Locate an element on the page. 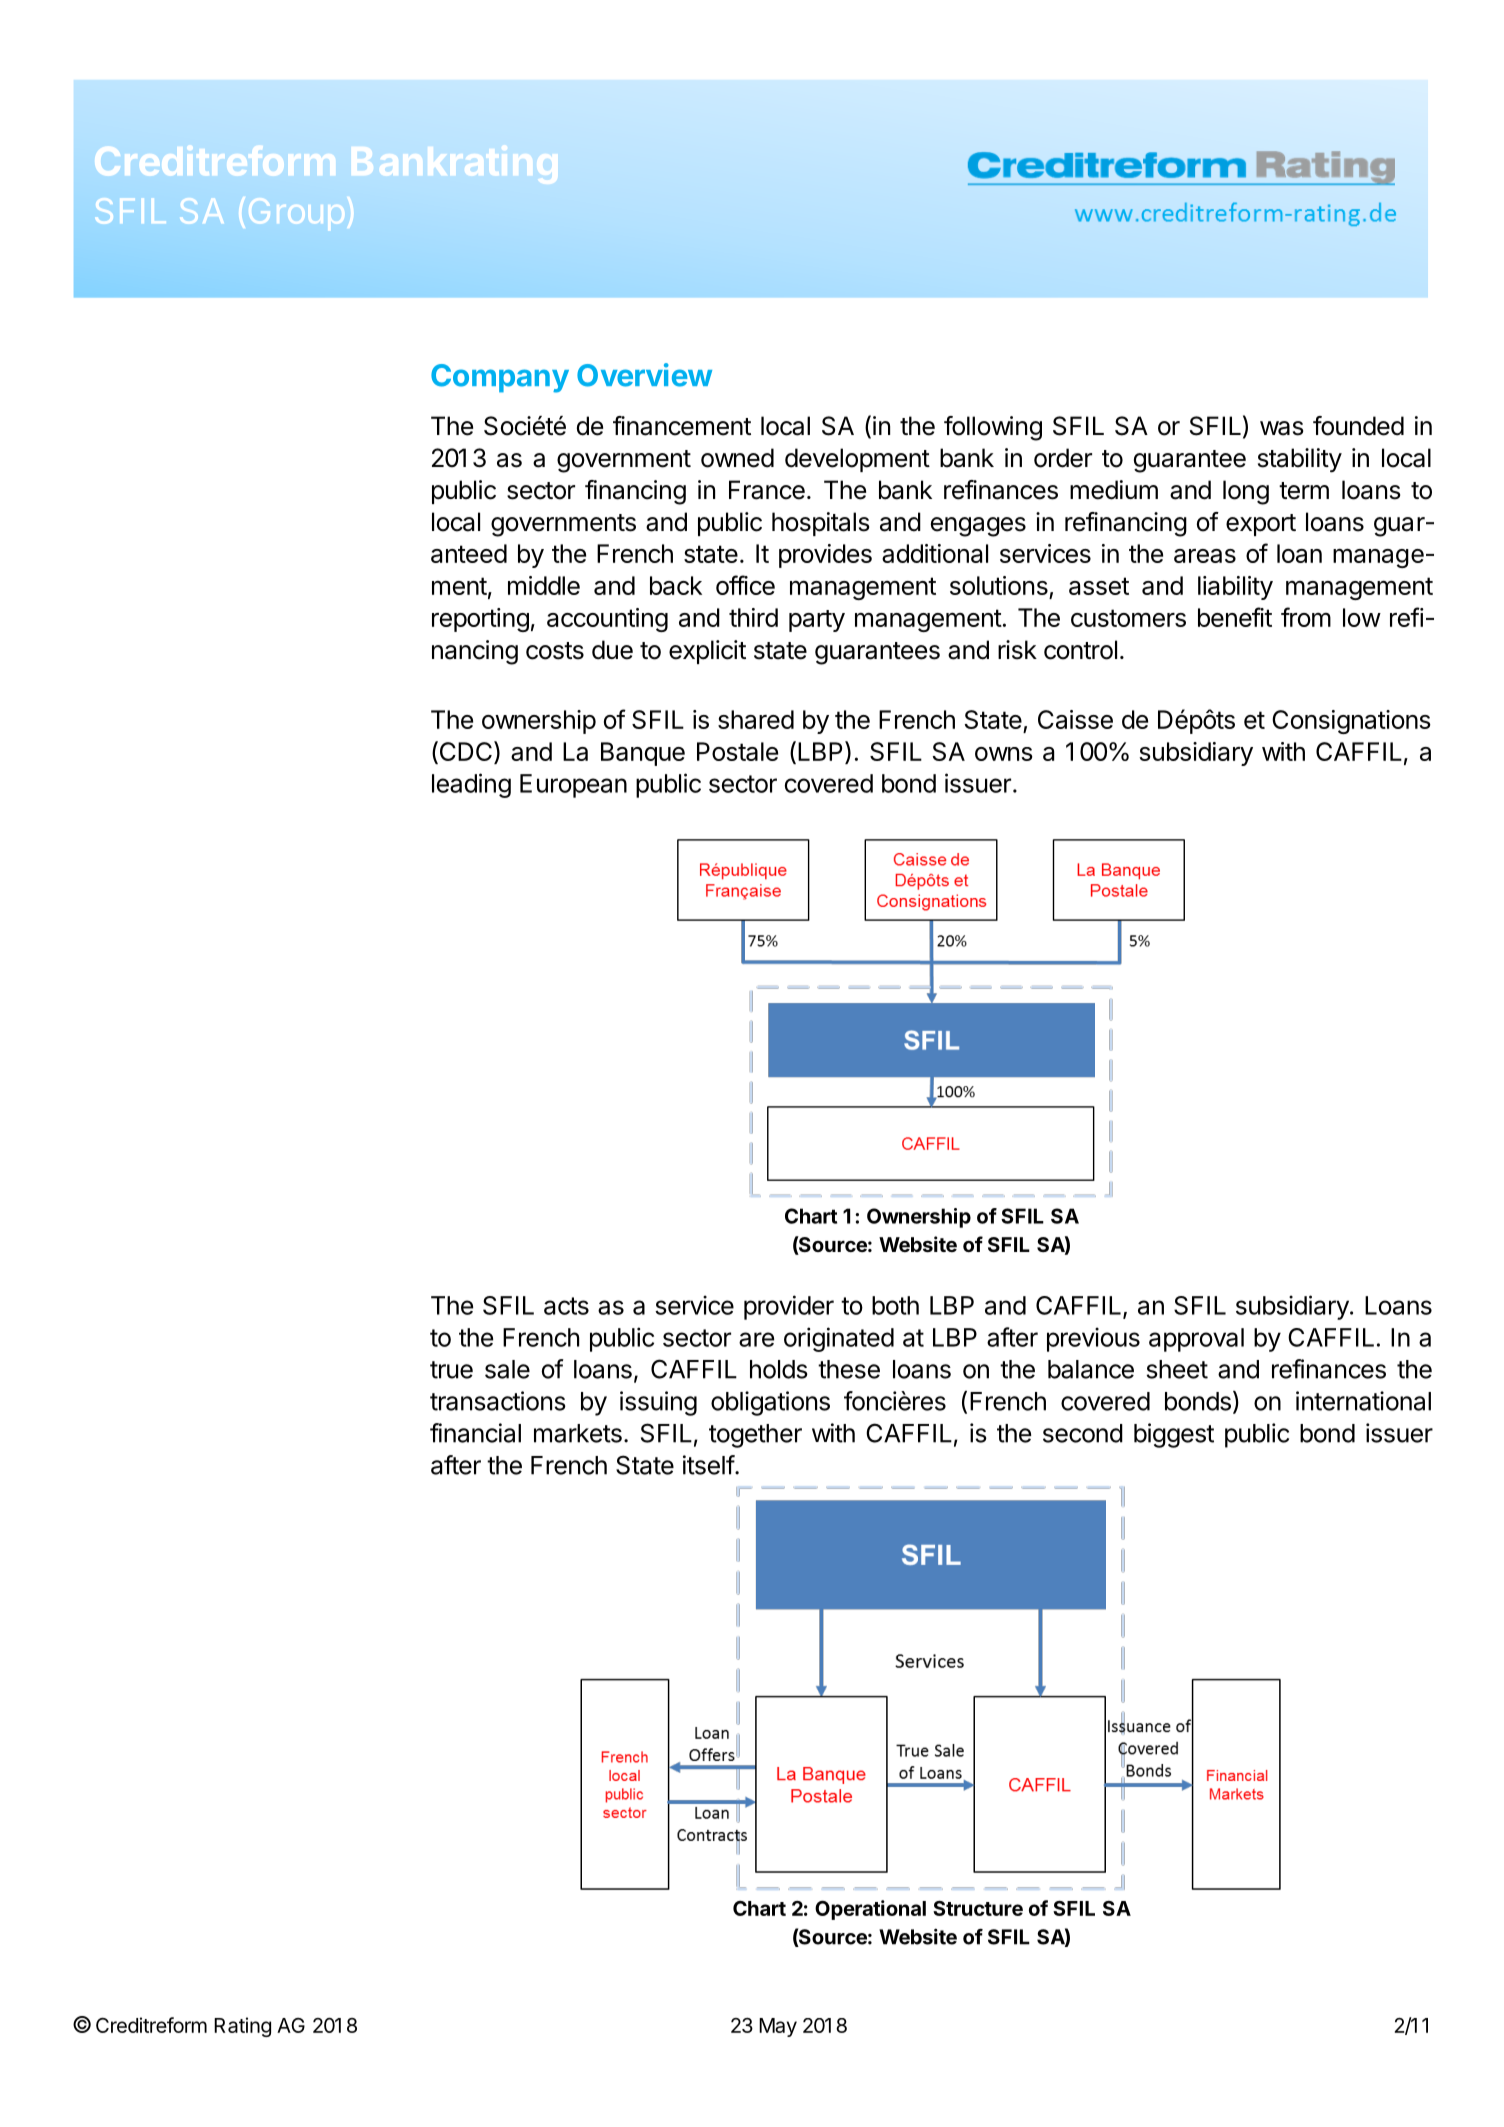 This page has width=1504, height=2127. biggest is located at coordinates (1174, 1435).
